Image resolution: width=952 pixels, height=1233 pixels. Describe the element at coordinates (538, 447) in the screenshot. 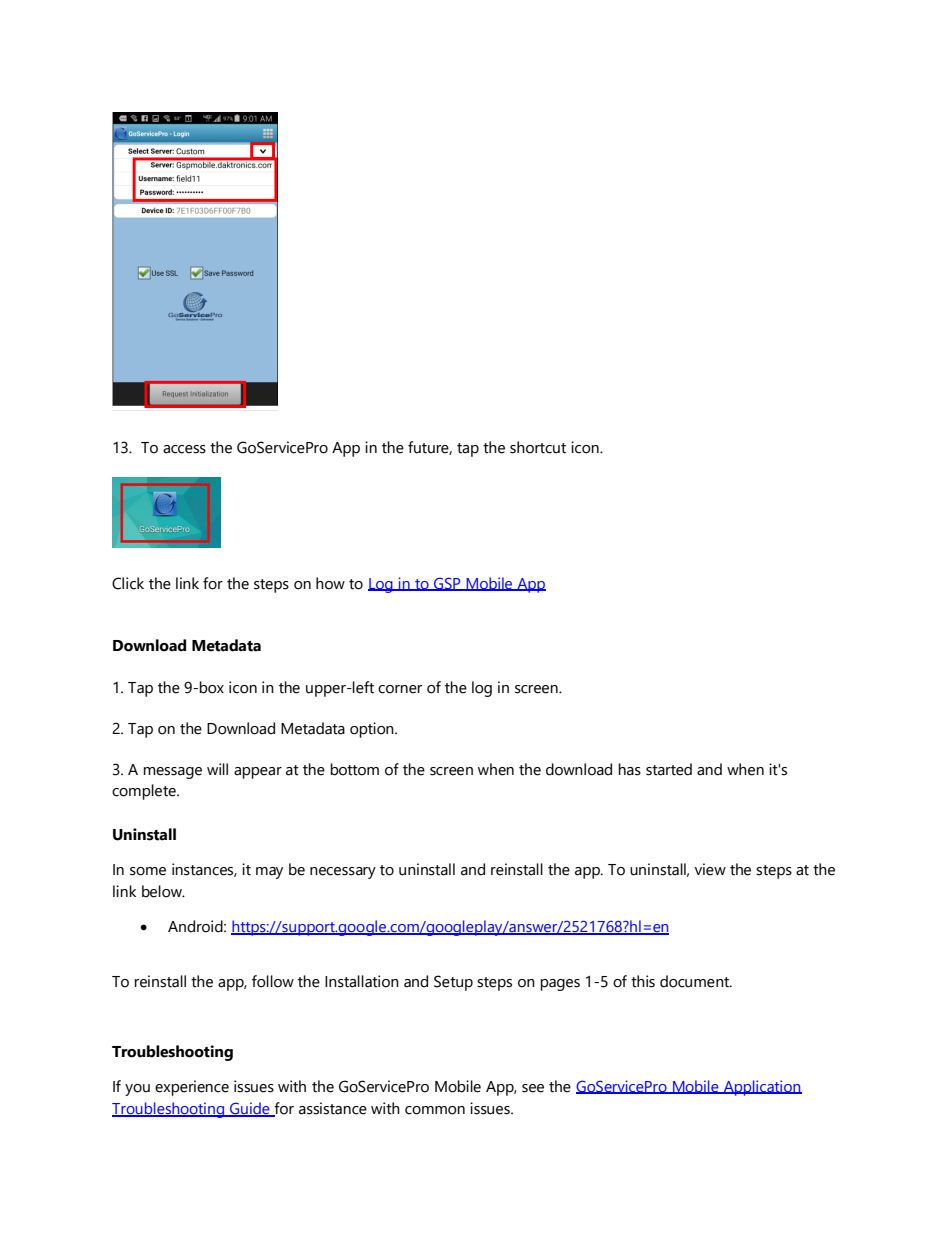

I see `shortcut` at that location.
